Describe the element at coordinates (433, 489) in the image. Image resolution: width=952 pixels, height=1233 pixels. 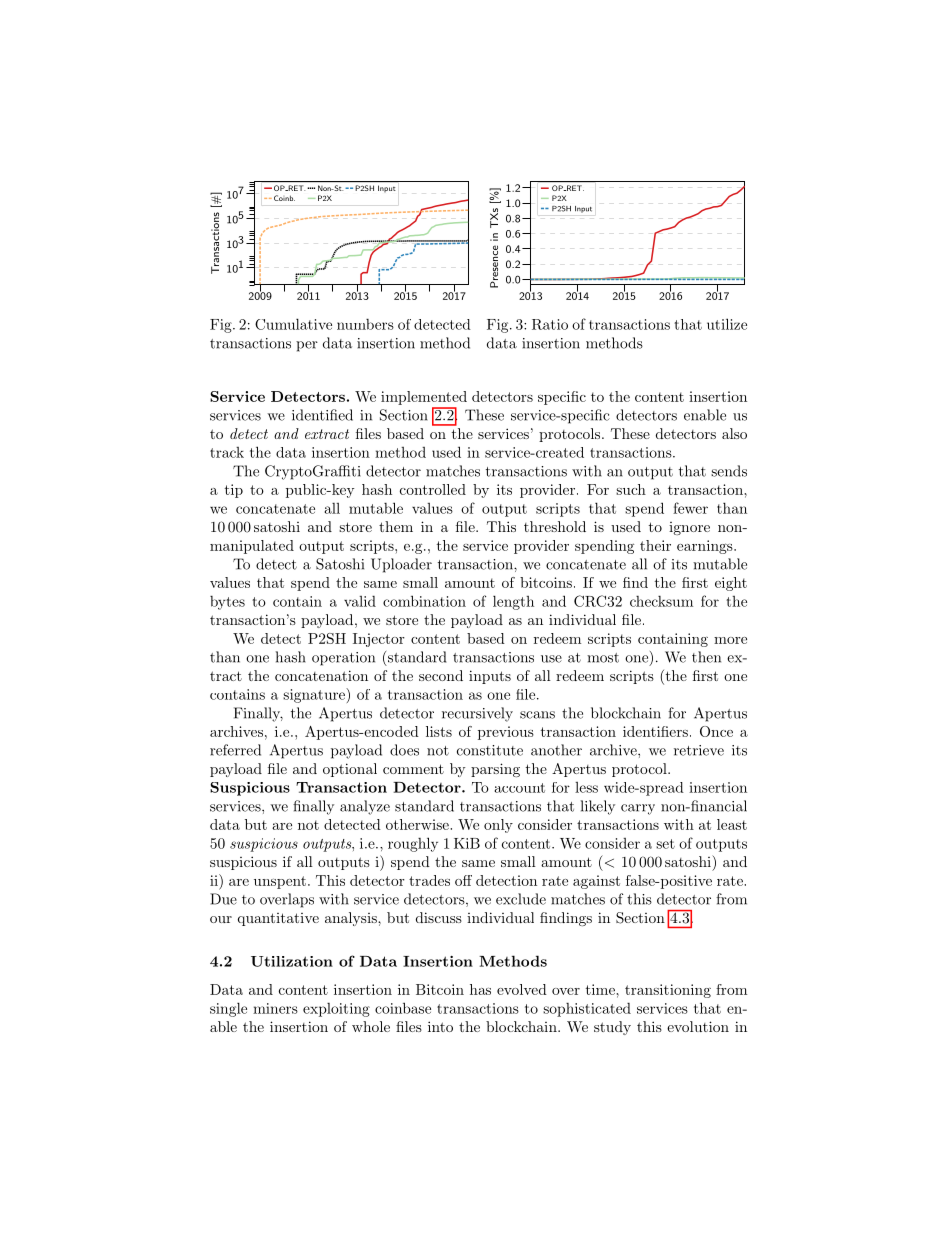
I see `controlled` at that location.
